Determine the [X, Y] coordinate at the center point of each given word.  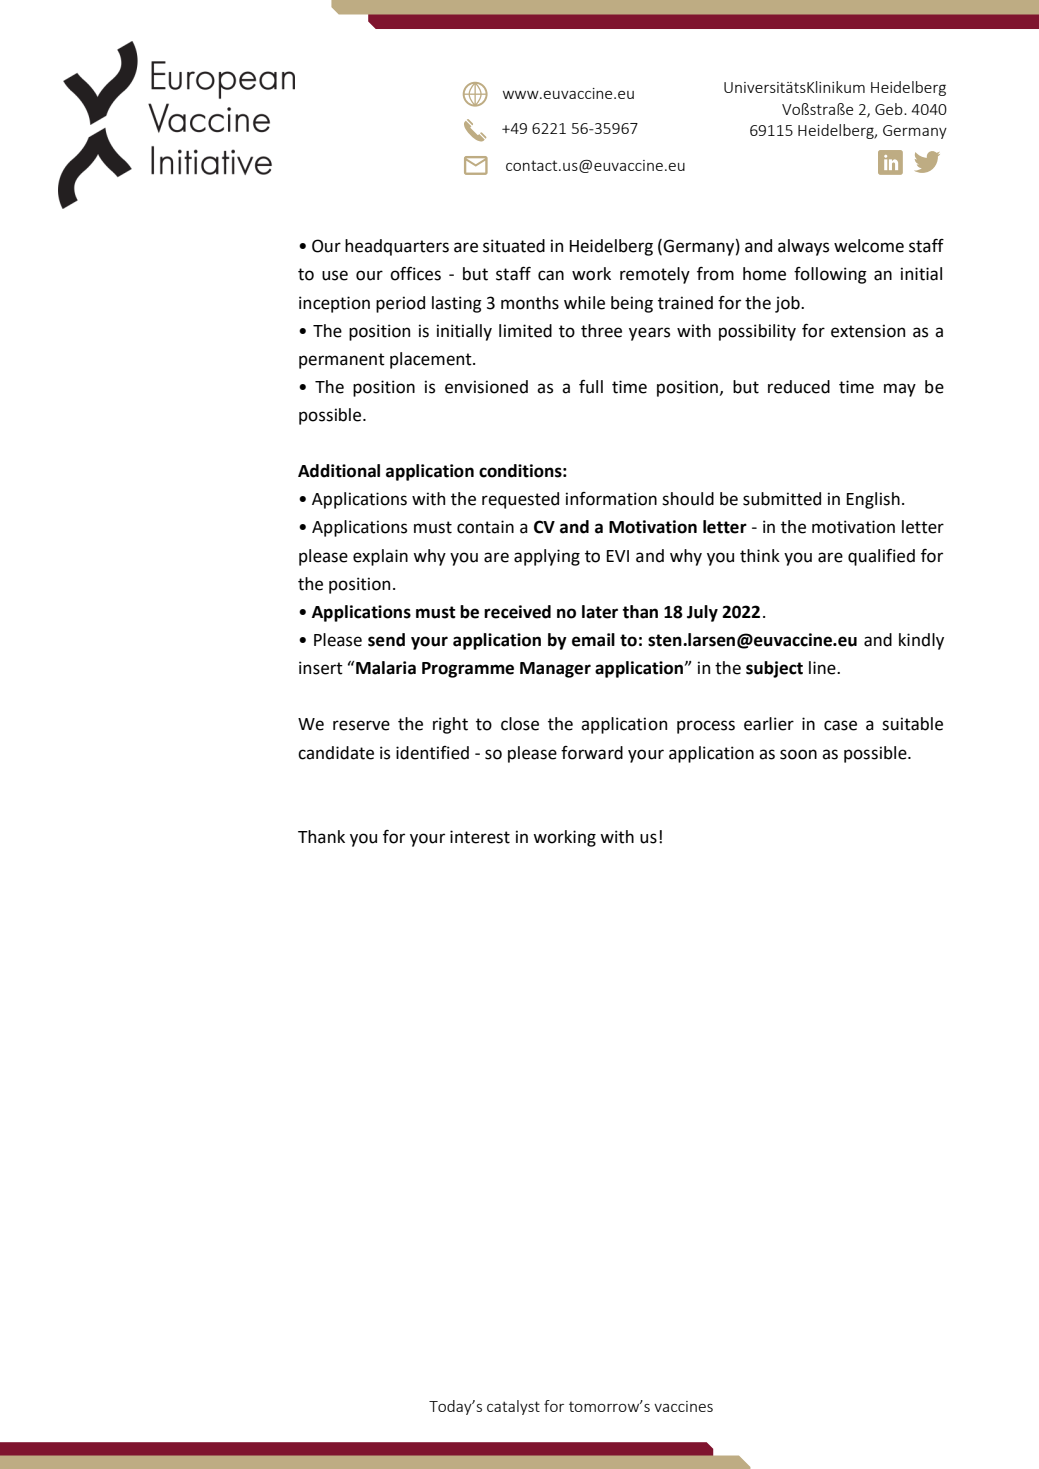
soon [798, 754]
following [830, 275]
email [593, 640]
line [823, 668]
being [632, 304]
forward [592, 753]
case [840, 725]
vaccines [683, 1406]
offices [415, 274]
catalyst [513, 1407]
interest [480, 837]
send [386, 640]
